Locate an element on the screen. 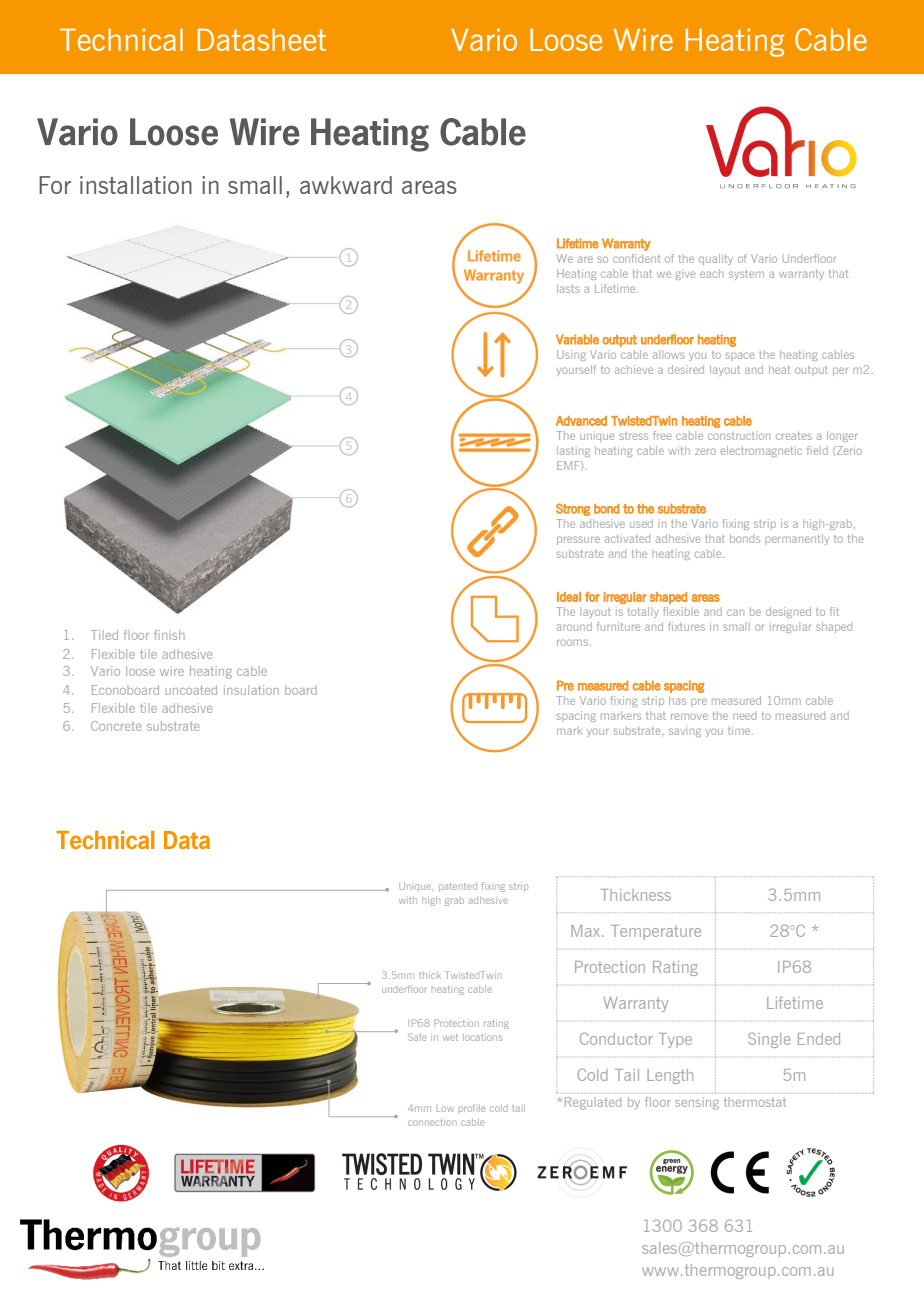 Image resolution: width=924 pixels, height=1308 pixels. installation is located at coordinates (136, 185).
